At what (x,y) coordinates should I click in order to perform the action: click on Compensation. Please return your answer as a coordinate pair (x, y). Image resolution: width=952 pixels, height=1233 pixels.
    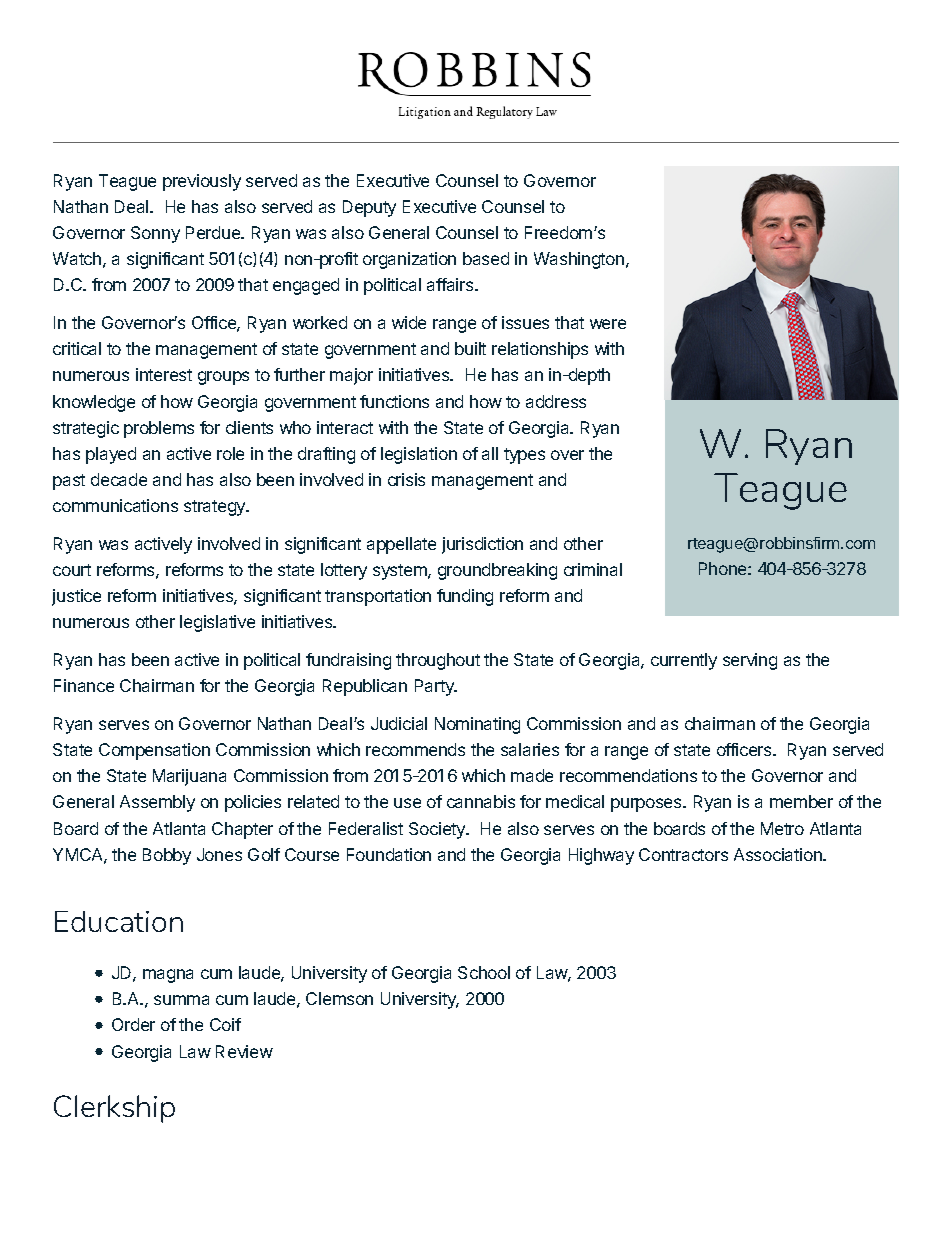
    Looking at the image, I should click on (154, 751).
